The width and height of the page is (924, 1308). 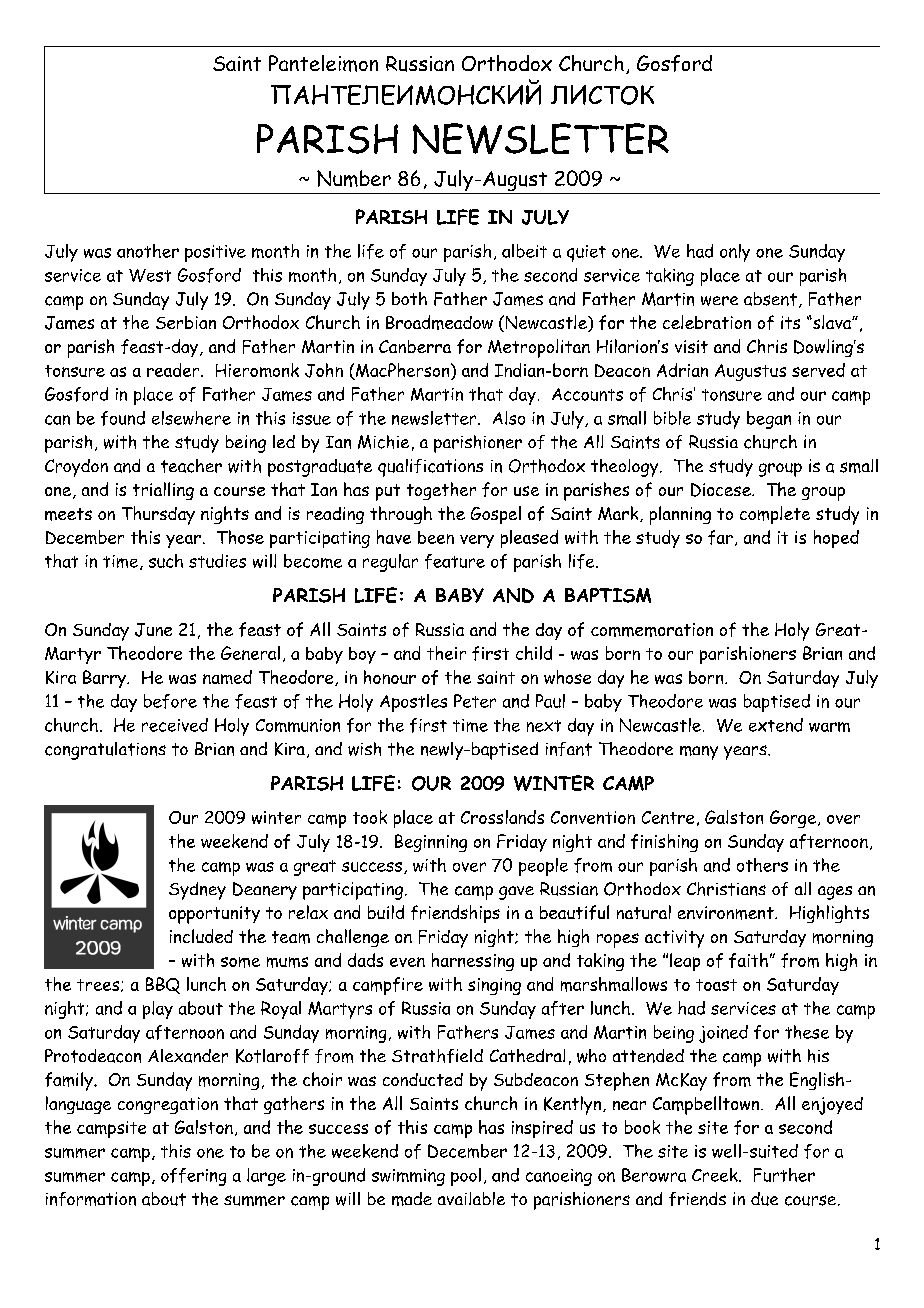 What do you see at coordinates (193, 1177) in the page?
I see `offering` at bounding box center [193, 1177].
